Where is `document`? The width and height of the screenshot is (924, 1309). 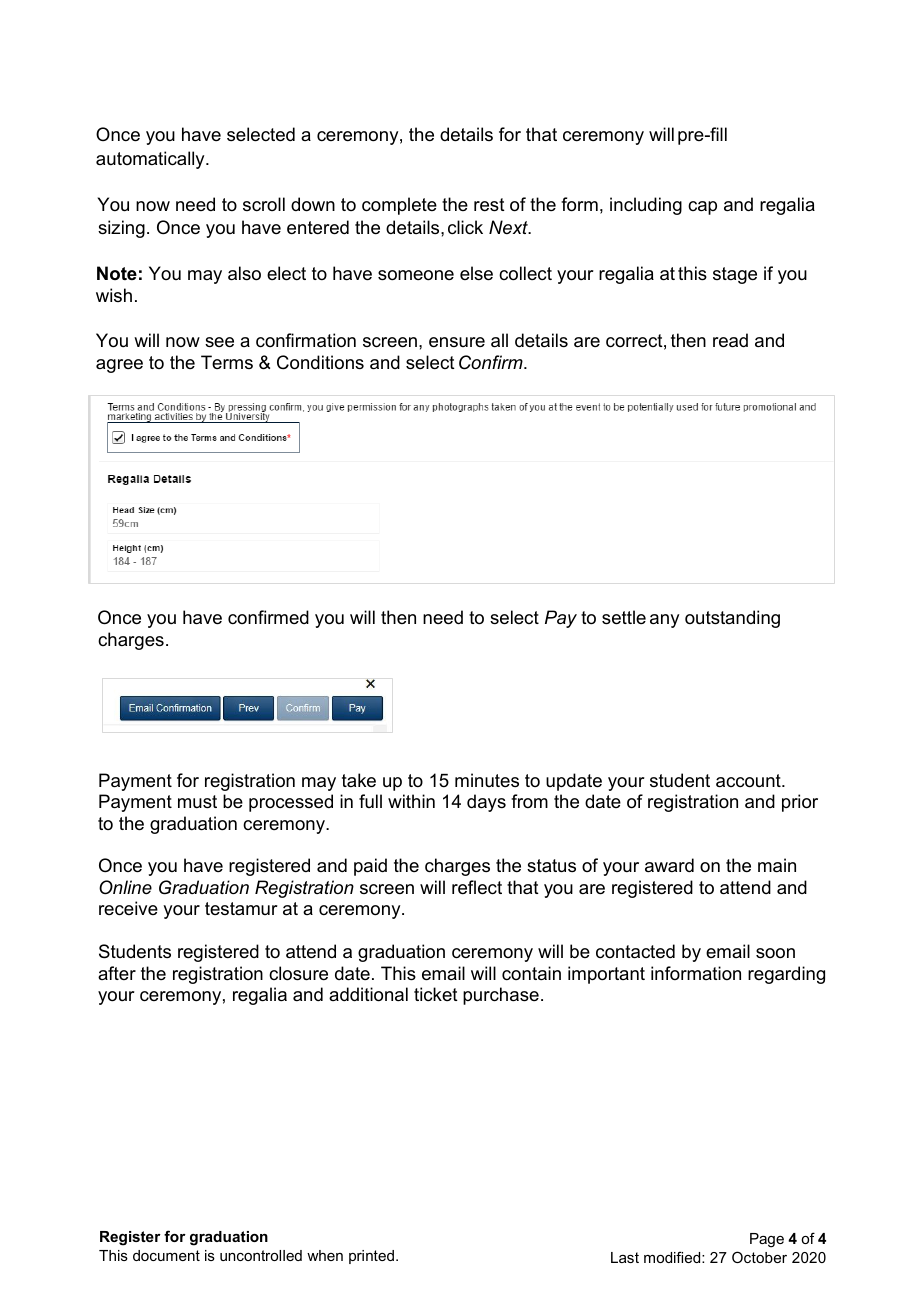 document is located at coordinates (166, 1255).
